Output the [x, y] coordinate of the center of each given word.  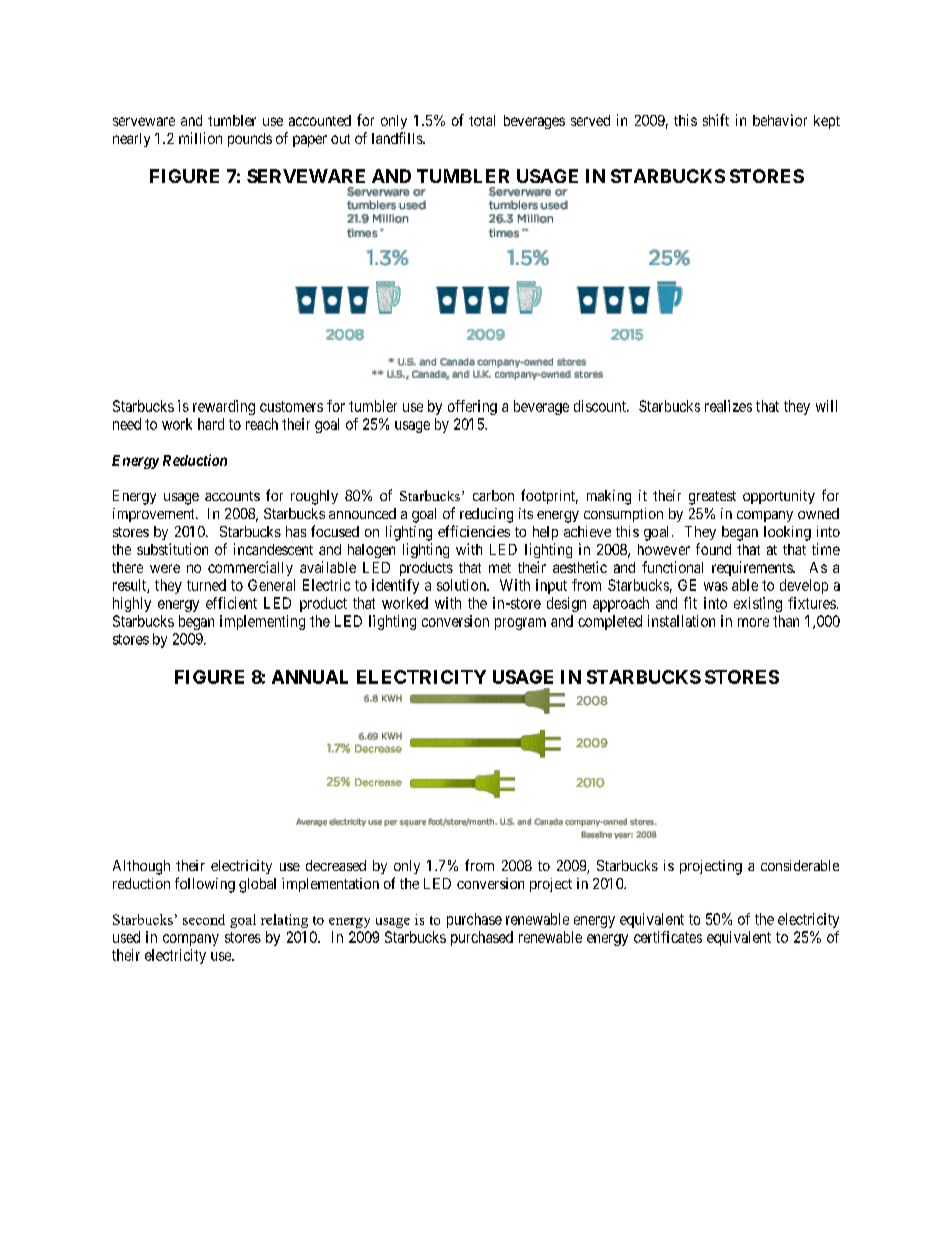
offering [472, 407]
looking [787, 533]
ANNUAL [310, 677]
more [753, 622]
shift [716, 120]
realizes [728, 406]
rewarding [224, 407]
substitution [172, 549]
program [520, 624]
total [482, 120]
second [204, 919]
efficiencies [474, 531]
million [200, 138]
